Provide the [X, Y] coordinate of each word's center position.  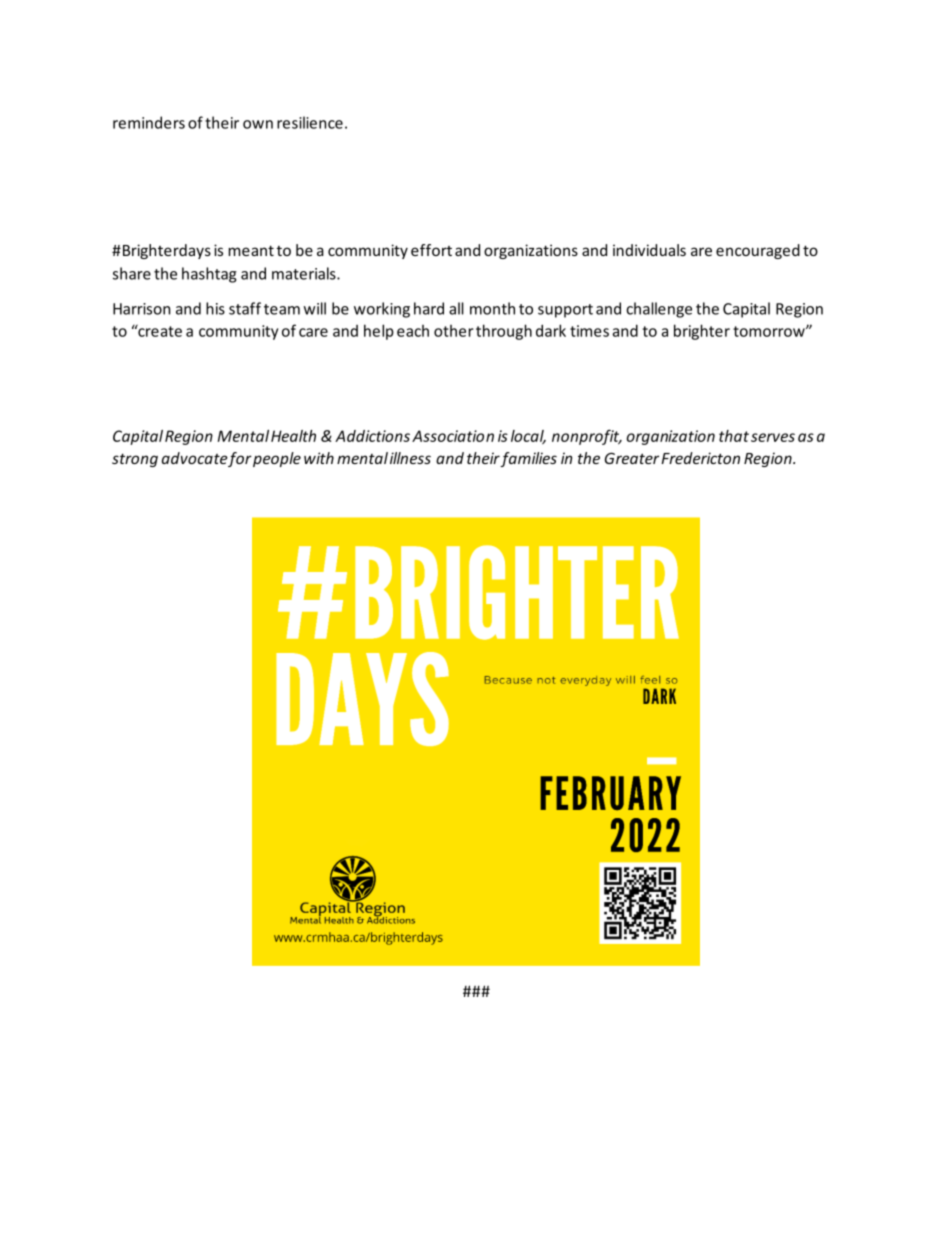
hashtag [209, 275]
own [258, 124]
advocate [195, 458]
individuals [649, 250]
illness [410, 458]
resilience [310, 122]
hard [429, 308]
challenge [659, 310]
